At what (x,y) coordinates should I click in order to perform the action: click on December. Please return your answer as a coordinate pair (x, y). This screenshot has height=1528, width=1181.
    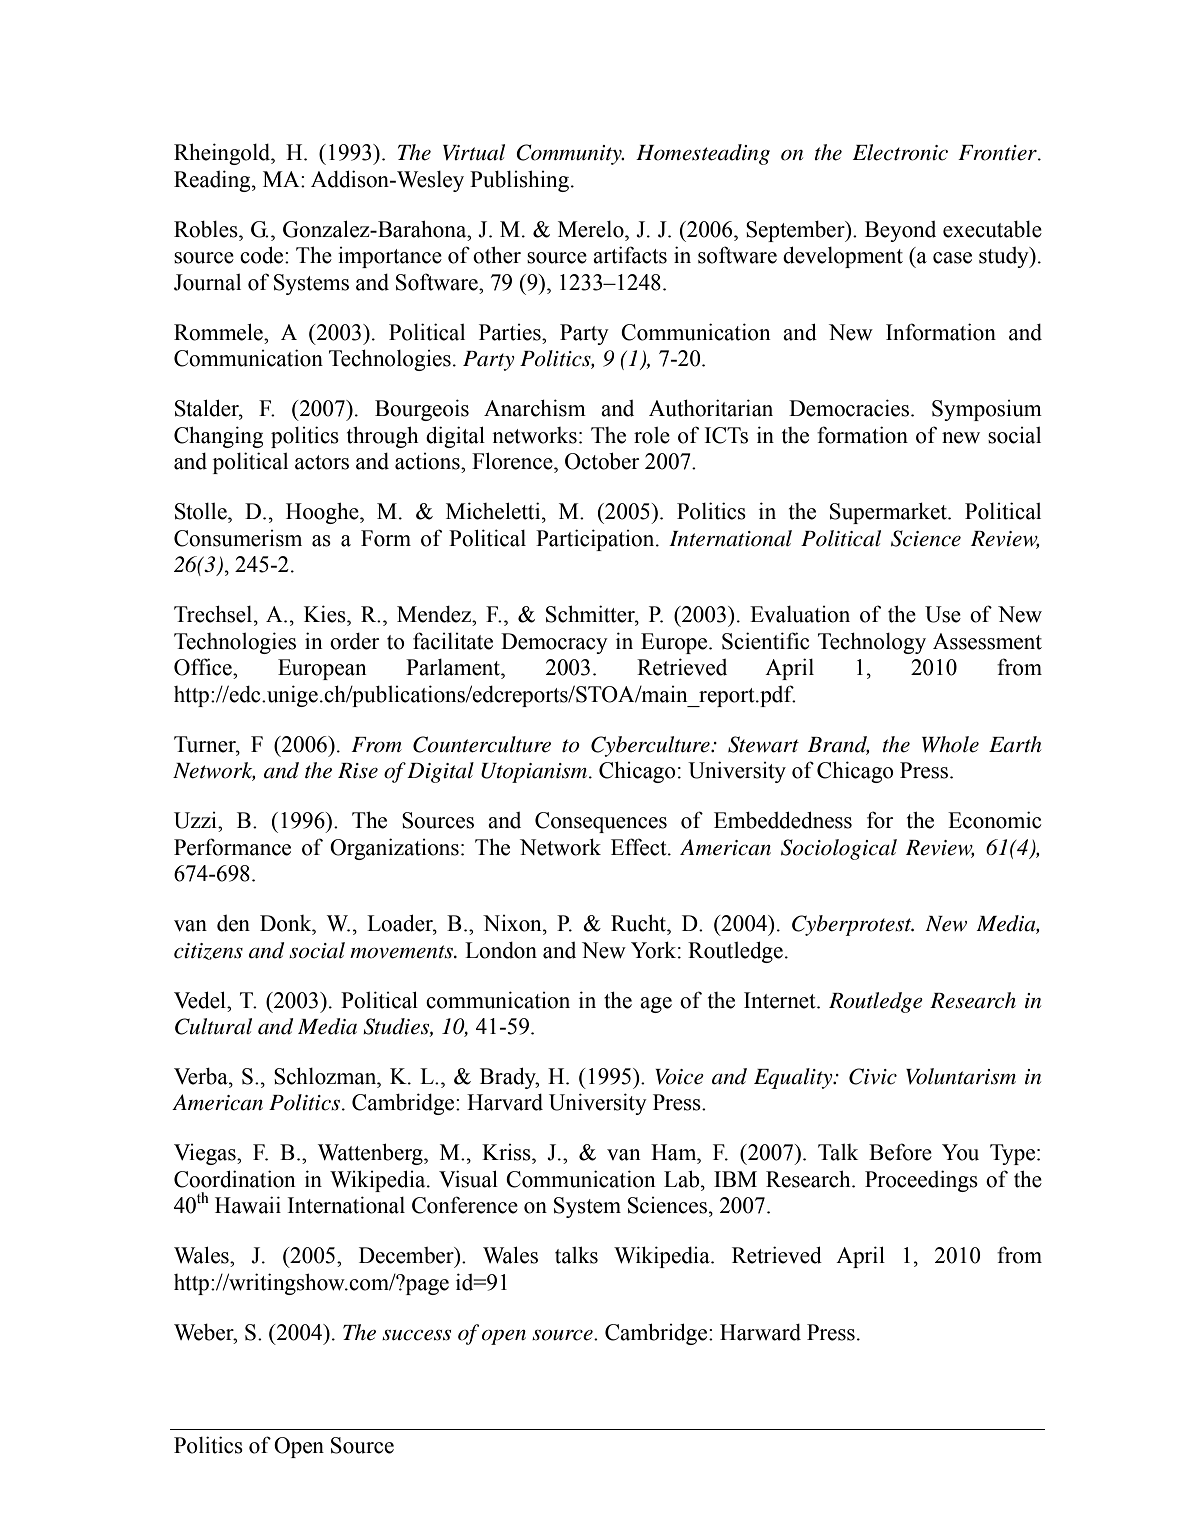
    Looking at the image, I should click on (407, 1255).
